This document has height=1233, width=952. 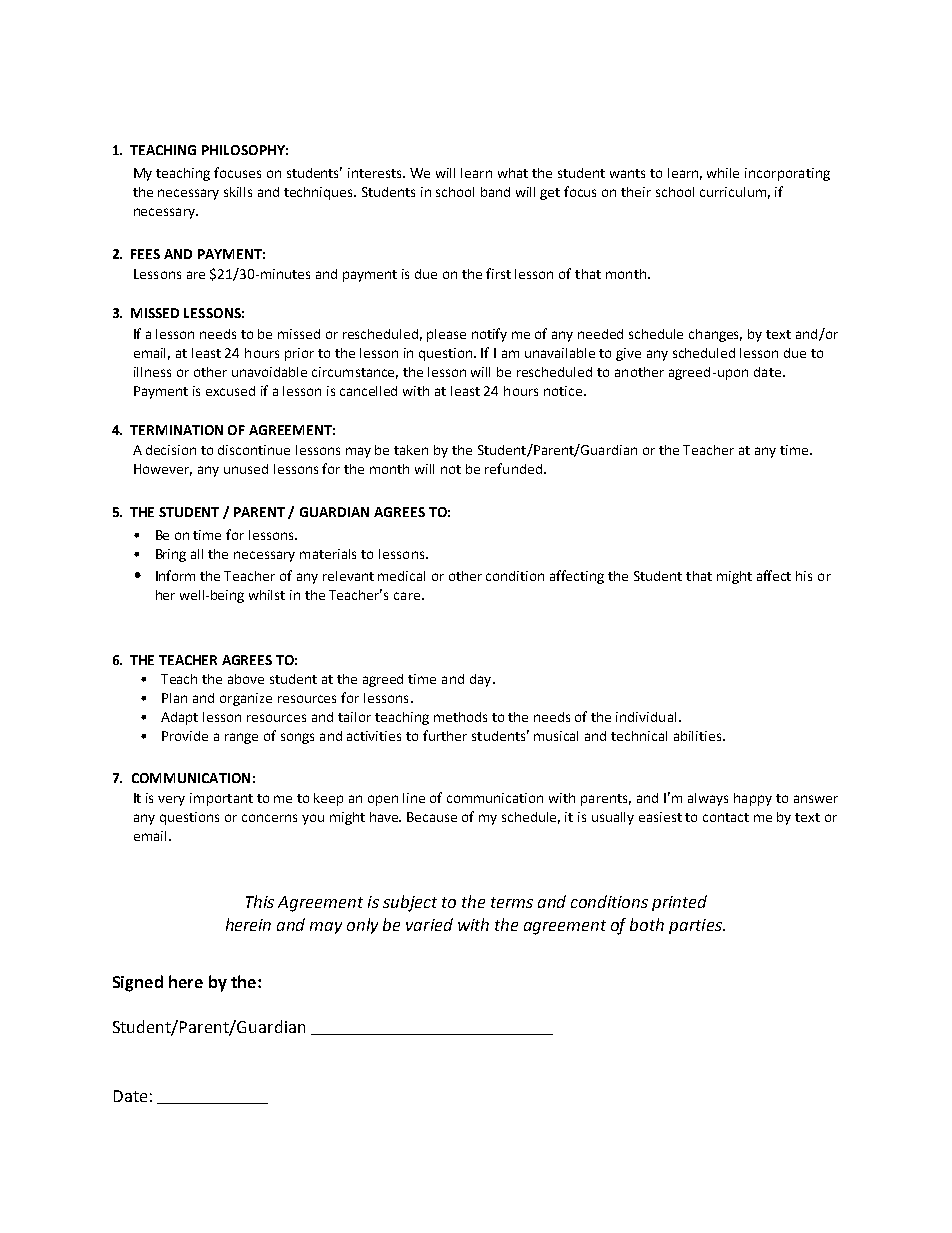 What do you see at coordinates (230, 391) in the document?
I see `excused` at bounding box center [230, 391].
